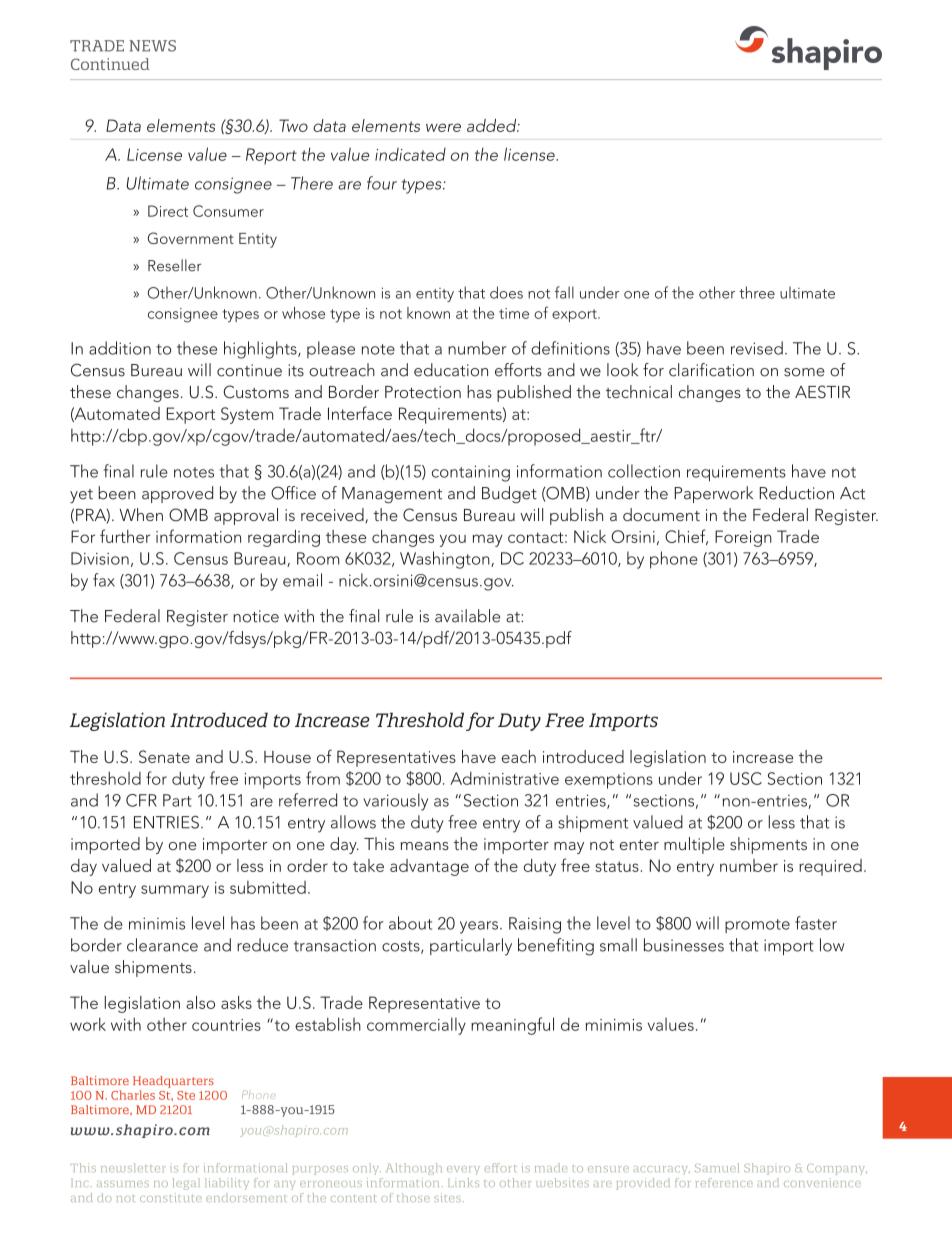  What do you see at coordinates (463, 1170) in the screenshot?
I see `every` at bounding box center [463, 1170].
